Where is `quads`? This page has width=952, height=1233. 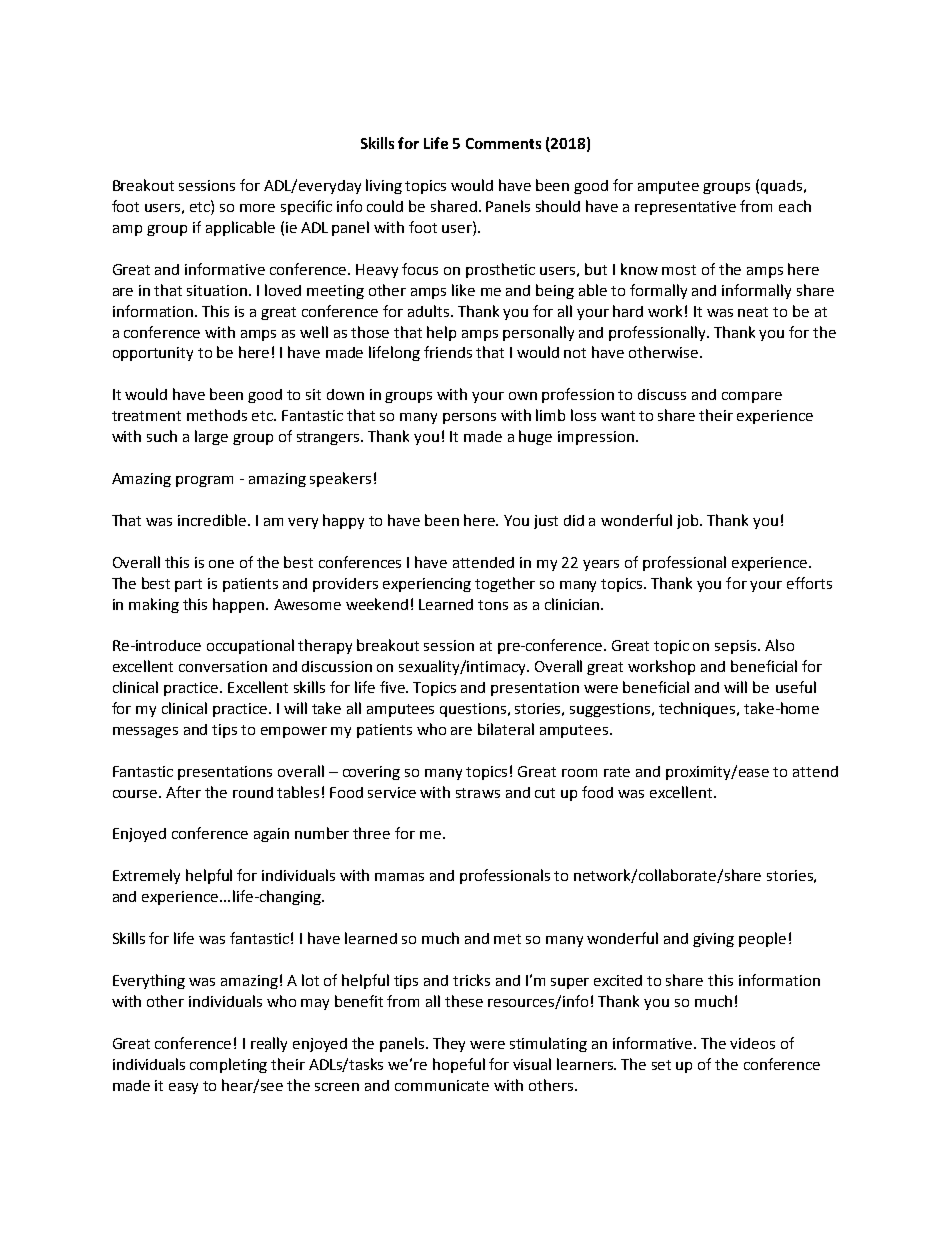
quads is located at coordinates (783, 187).
